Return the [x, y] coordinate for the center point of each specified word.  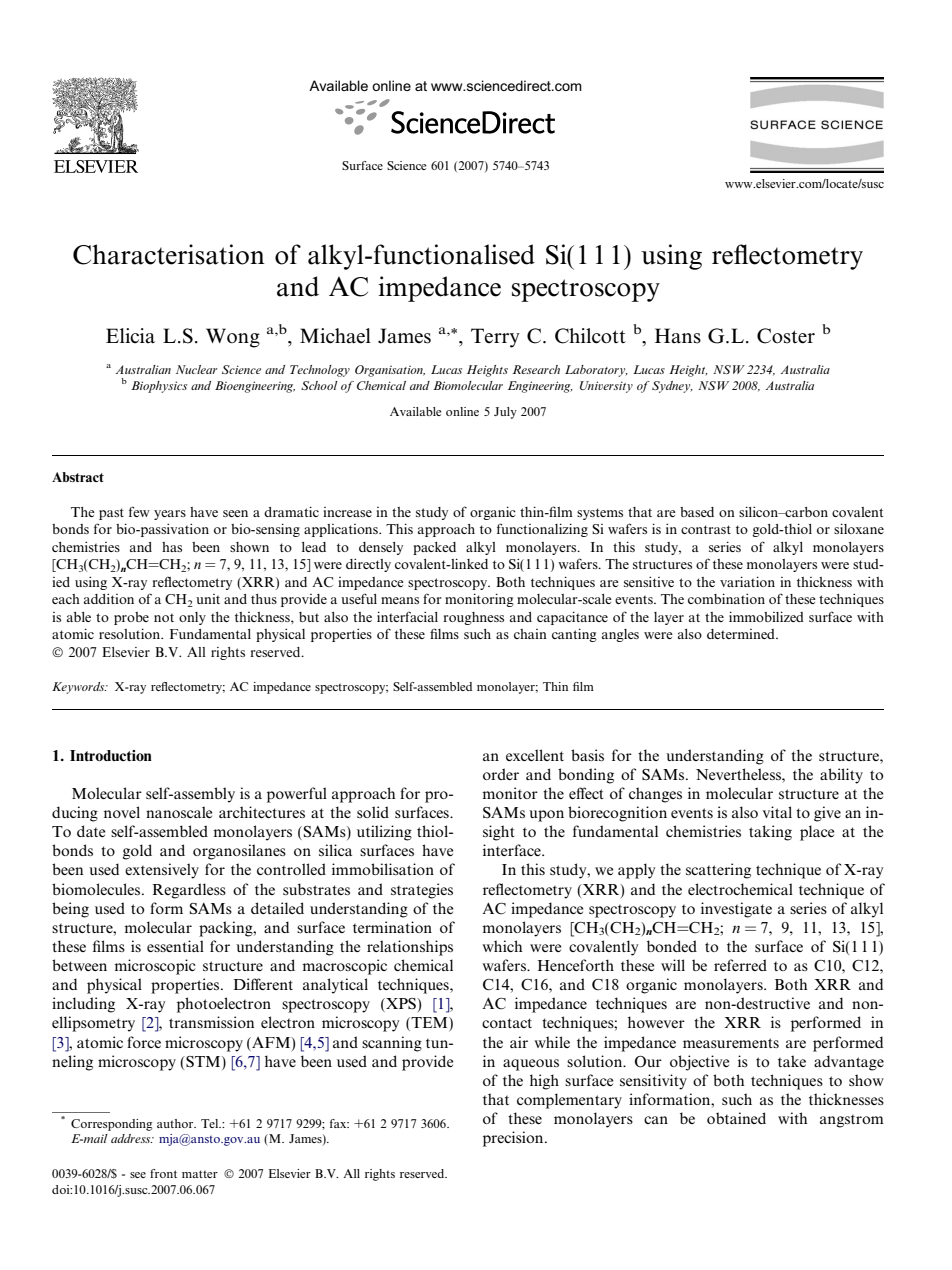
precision [514, 1139]
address [132, 1138]
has [172, 547]
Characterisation [169, 254]
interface [513, 850]
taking [770, 833]
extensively [162, 871]
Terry [495, 338]
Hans [678, 336]
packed [434, 548]
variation [747, 581]
